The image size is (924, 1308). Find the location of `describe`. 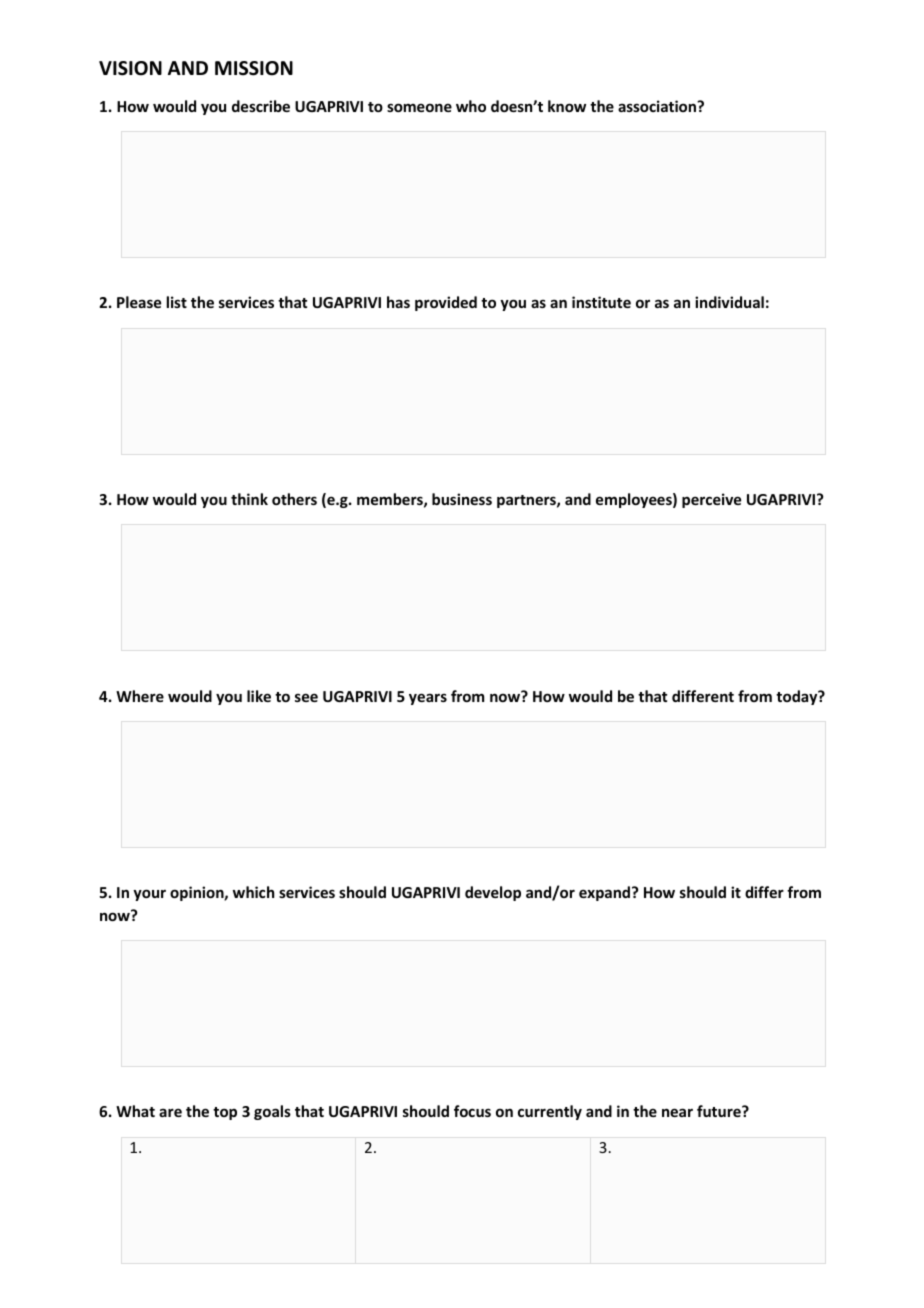

describe is located at coordinates (261, 106).
